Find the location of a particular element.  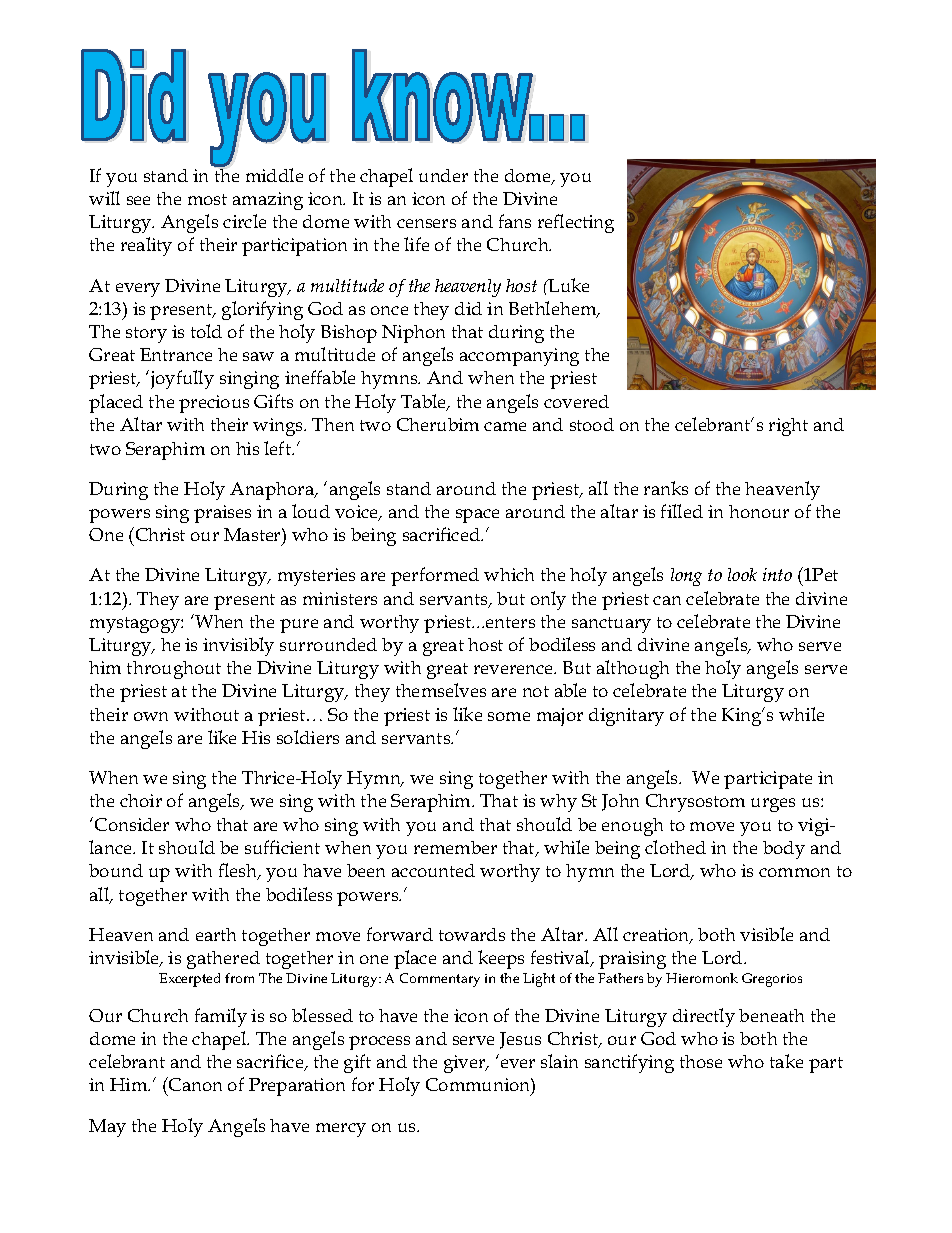

accounted is located at coordinates (433, 870).
